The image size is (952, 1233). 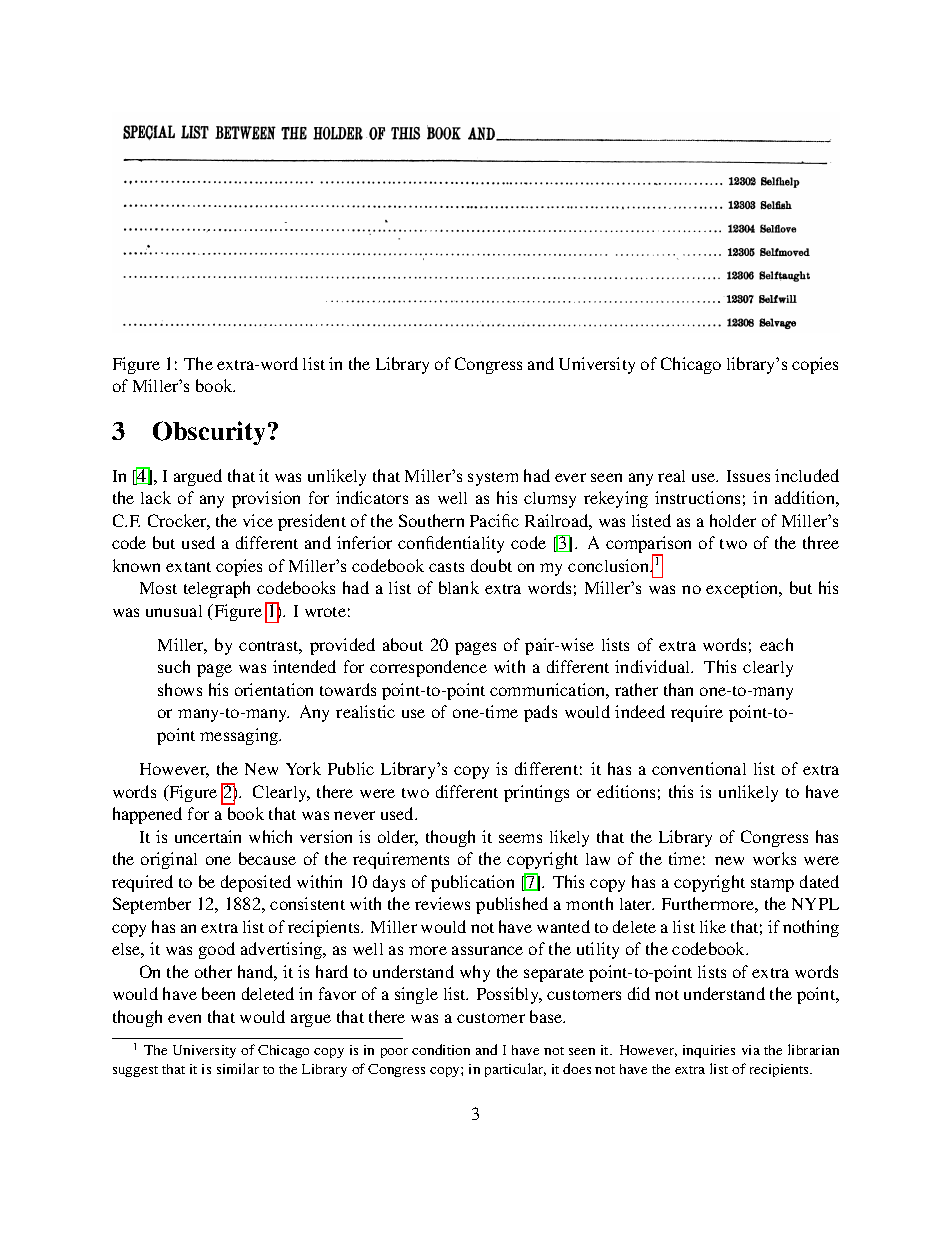 I want to click on correspondence, so click(x=428, y=668).
